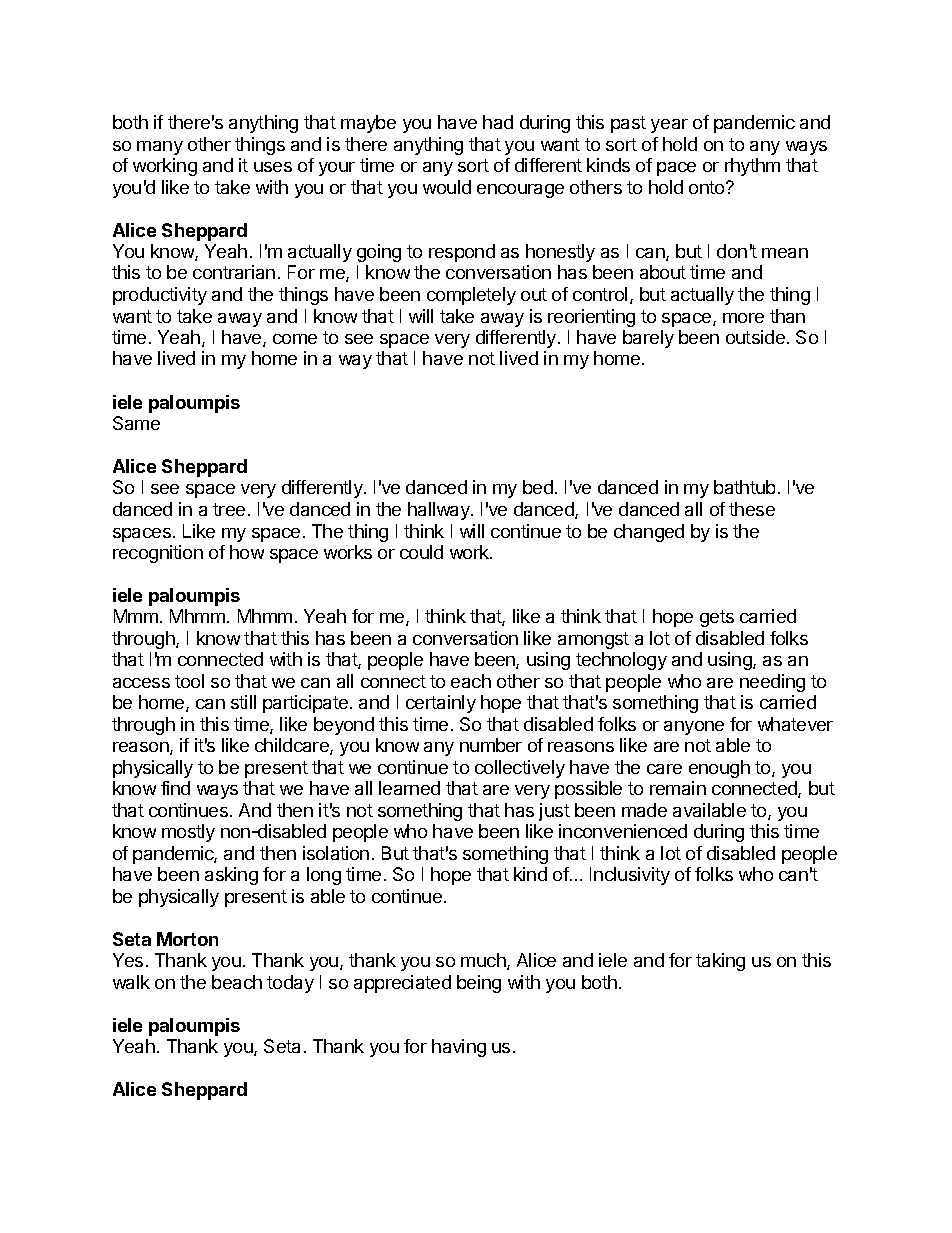 Image resolution: width=952 pixels, height=1233 pixels. What do you see at coordinates (160, 148) in the document?
I see `many` at bounding box center [160, 148].
